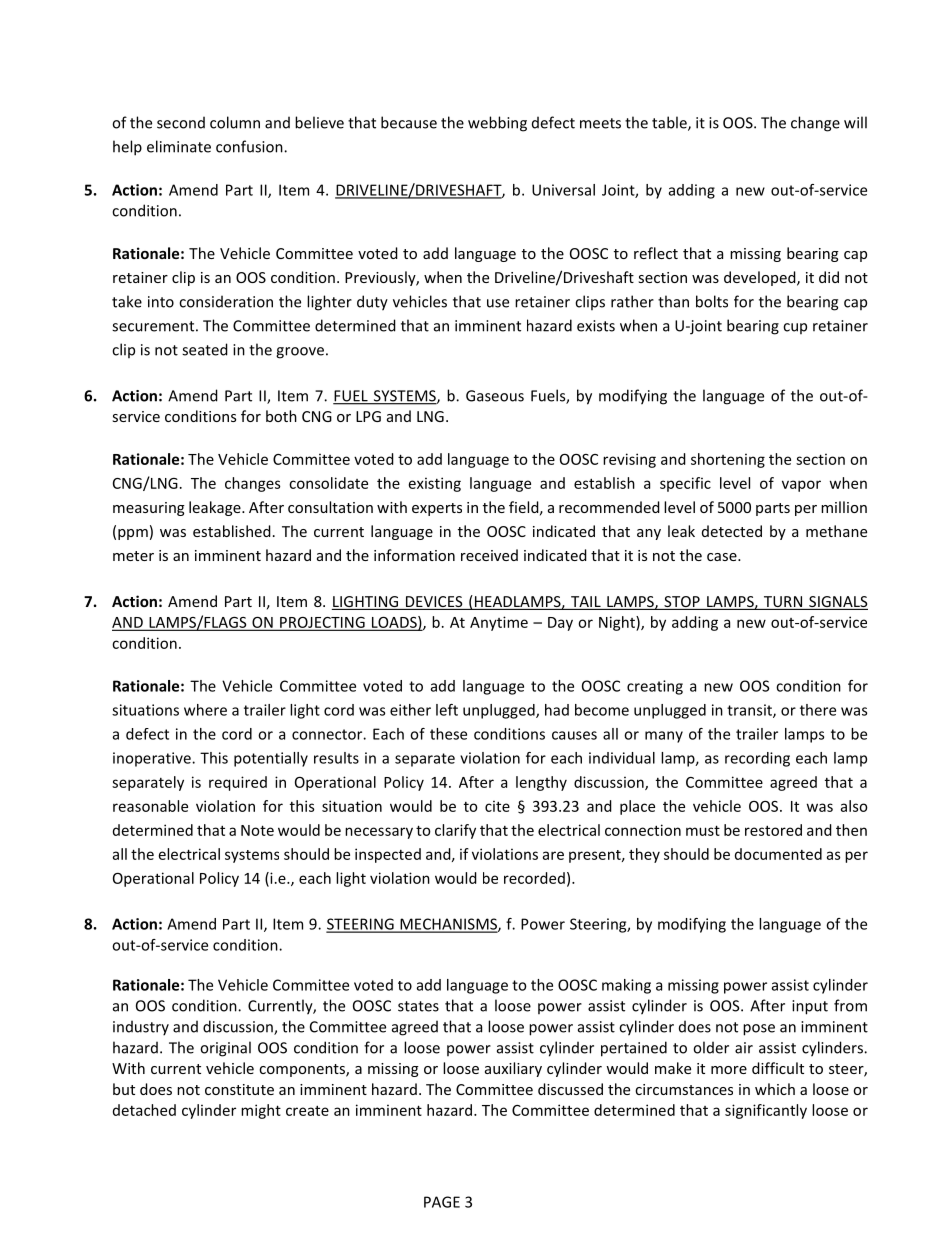  Describe the element at coordinates (495, 396) in the image. I see `Gaseous` at that location.
